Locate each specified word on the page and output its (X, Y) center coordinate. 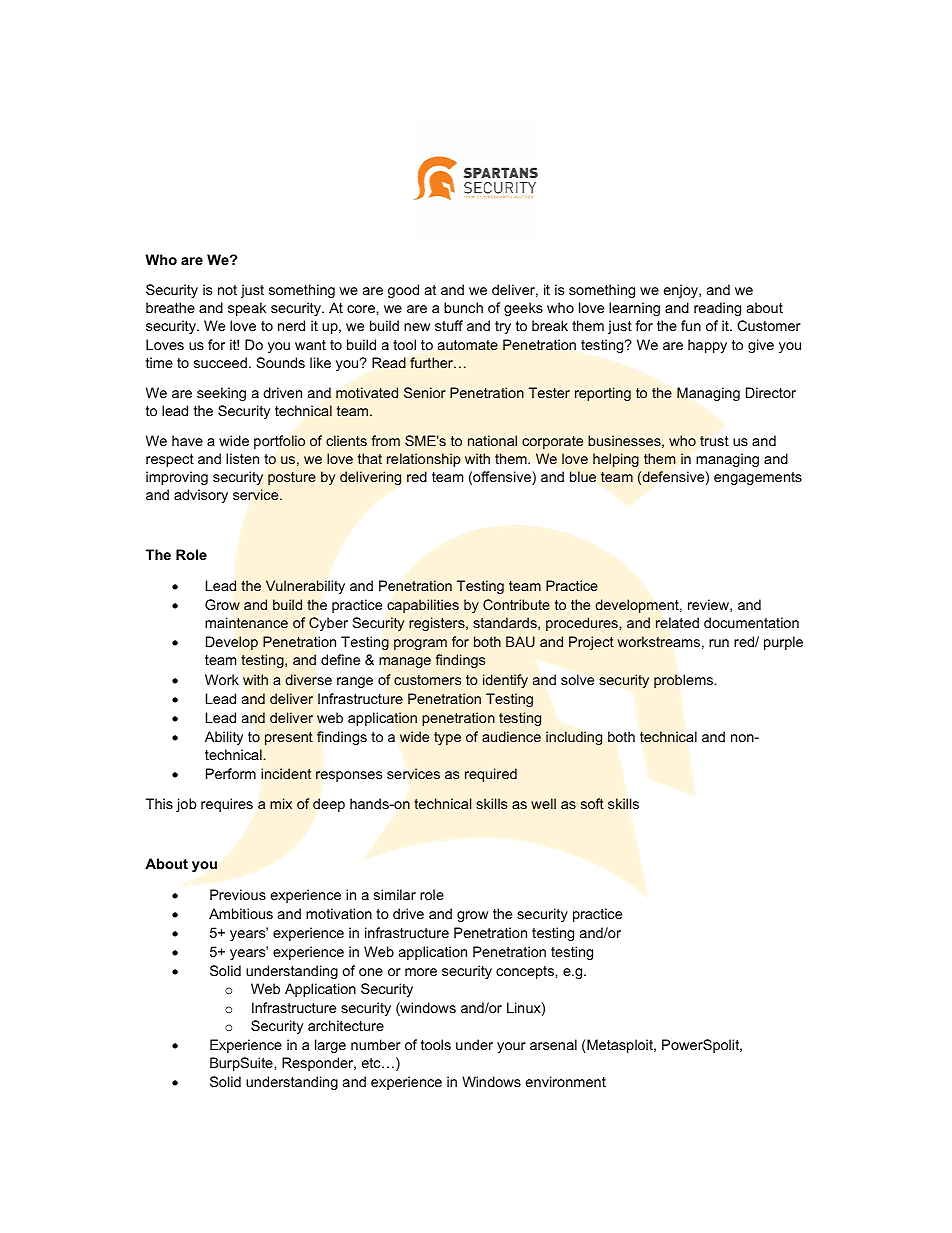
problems (685, 681)
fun (691, 325)
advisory (201, 496)
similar (395, 894)
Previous (238, 894)
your (511, 1047)
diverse (308, 679)
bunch (463, 307)
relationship (424, 460)
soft (592, 803)
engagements (758, 478)
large (330, 1046)
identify (505, 681)
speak (247, 309)
